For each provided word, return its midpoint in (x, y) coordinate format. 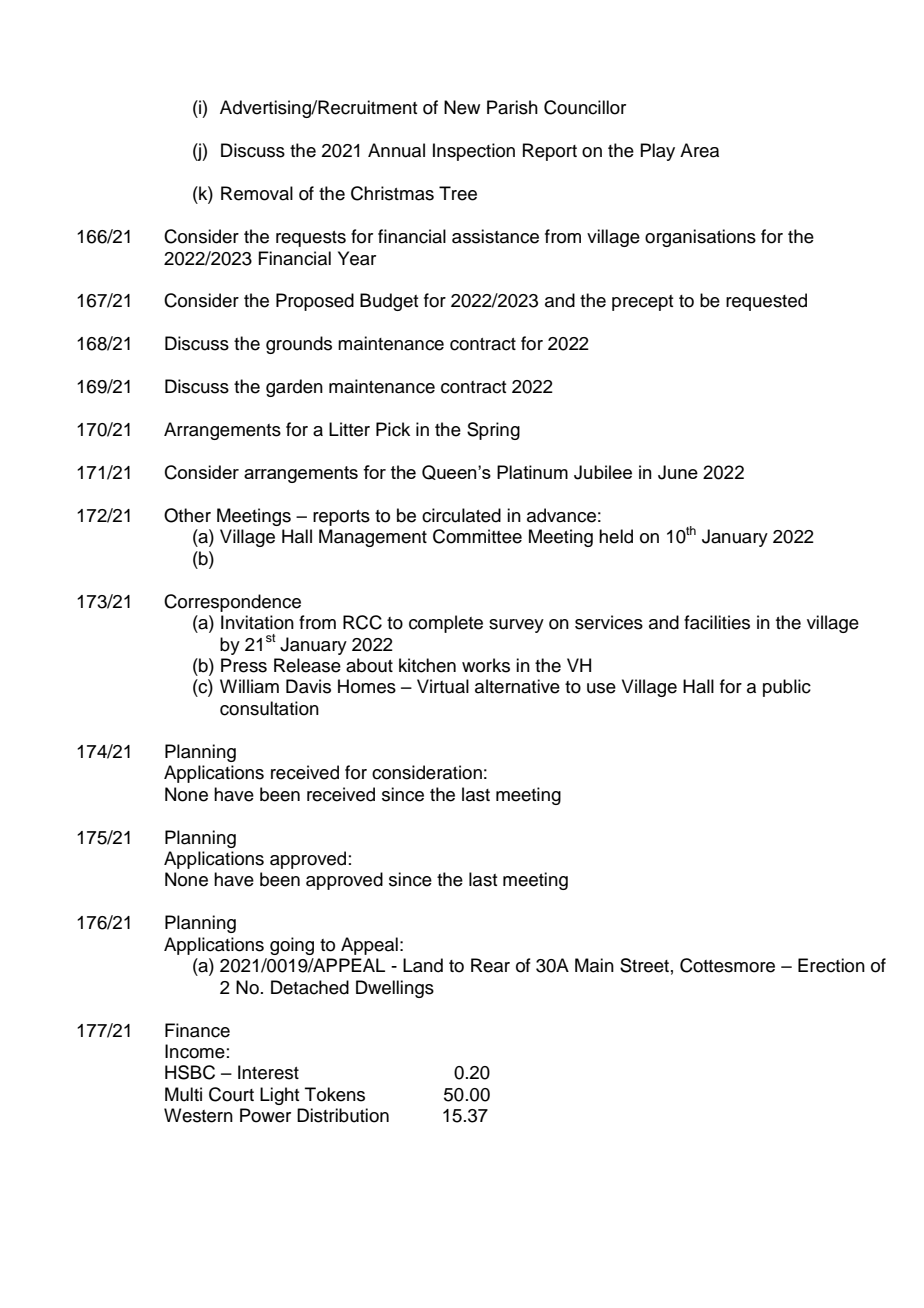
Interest (268, 1072)
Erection (831, 965)
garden (294, 388)
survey (516, 626)
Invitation (257, 622)
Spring (493, 431)
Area (699, 150)
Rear (490, 965)
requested (766, 302)
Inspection (474, 152)
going (292, 946)
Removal (257, 193)
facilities (717, 622)
